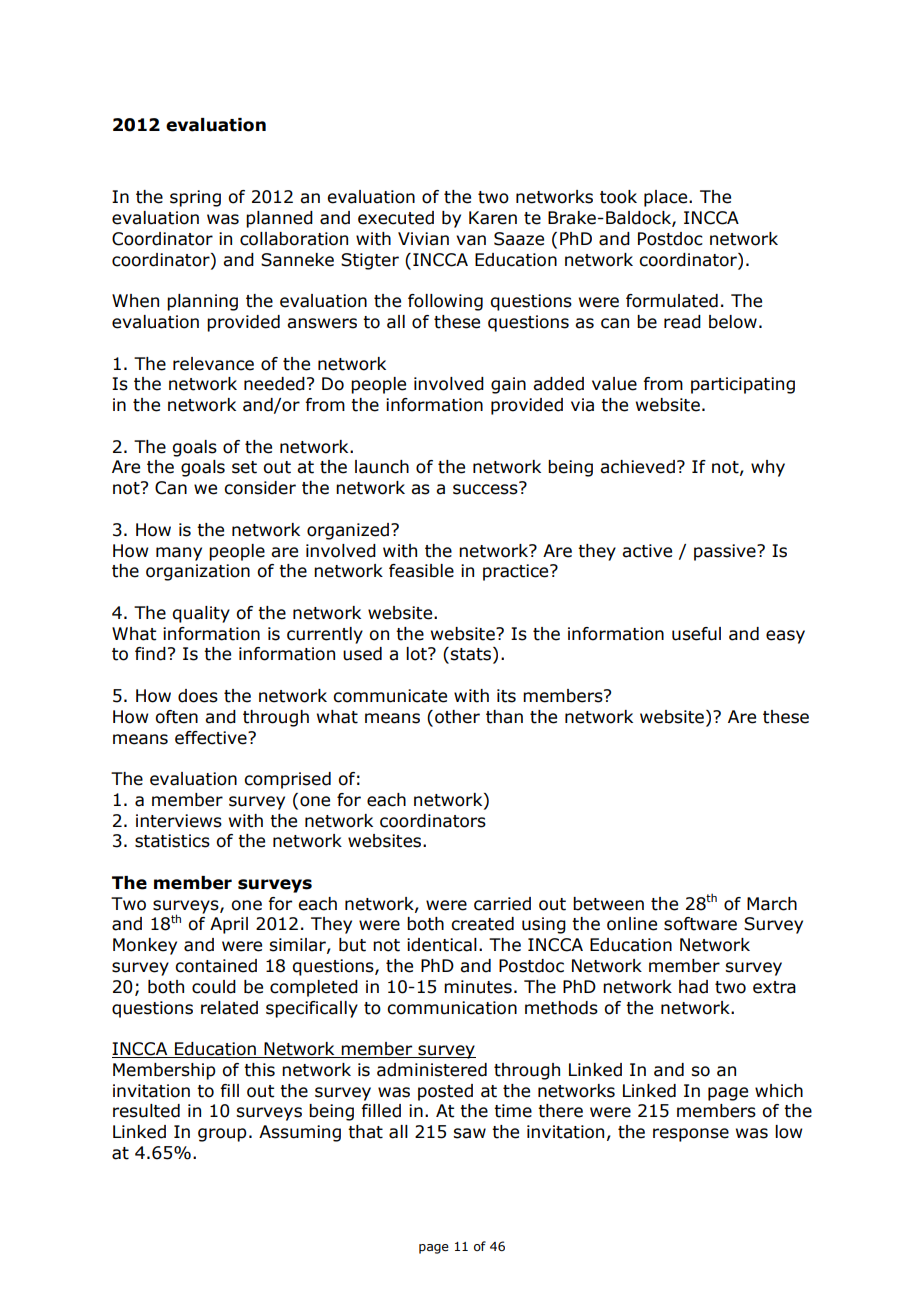 The image size is (924, 1308). I want to click on group, so click(222, 1135).
